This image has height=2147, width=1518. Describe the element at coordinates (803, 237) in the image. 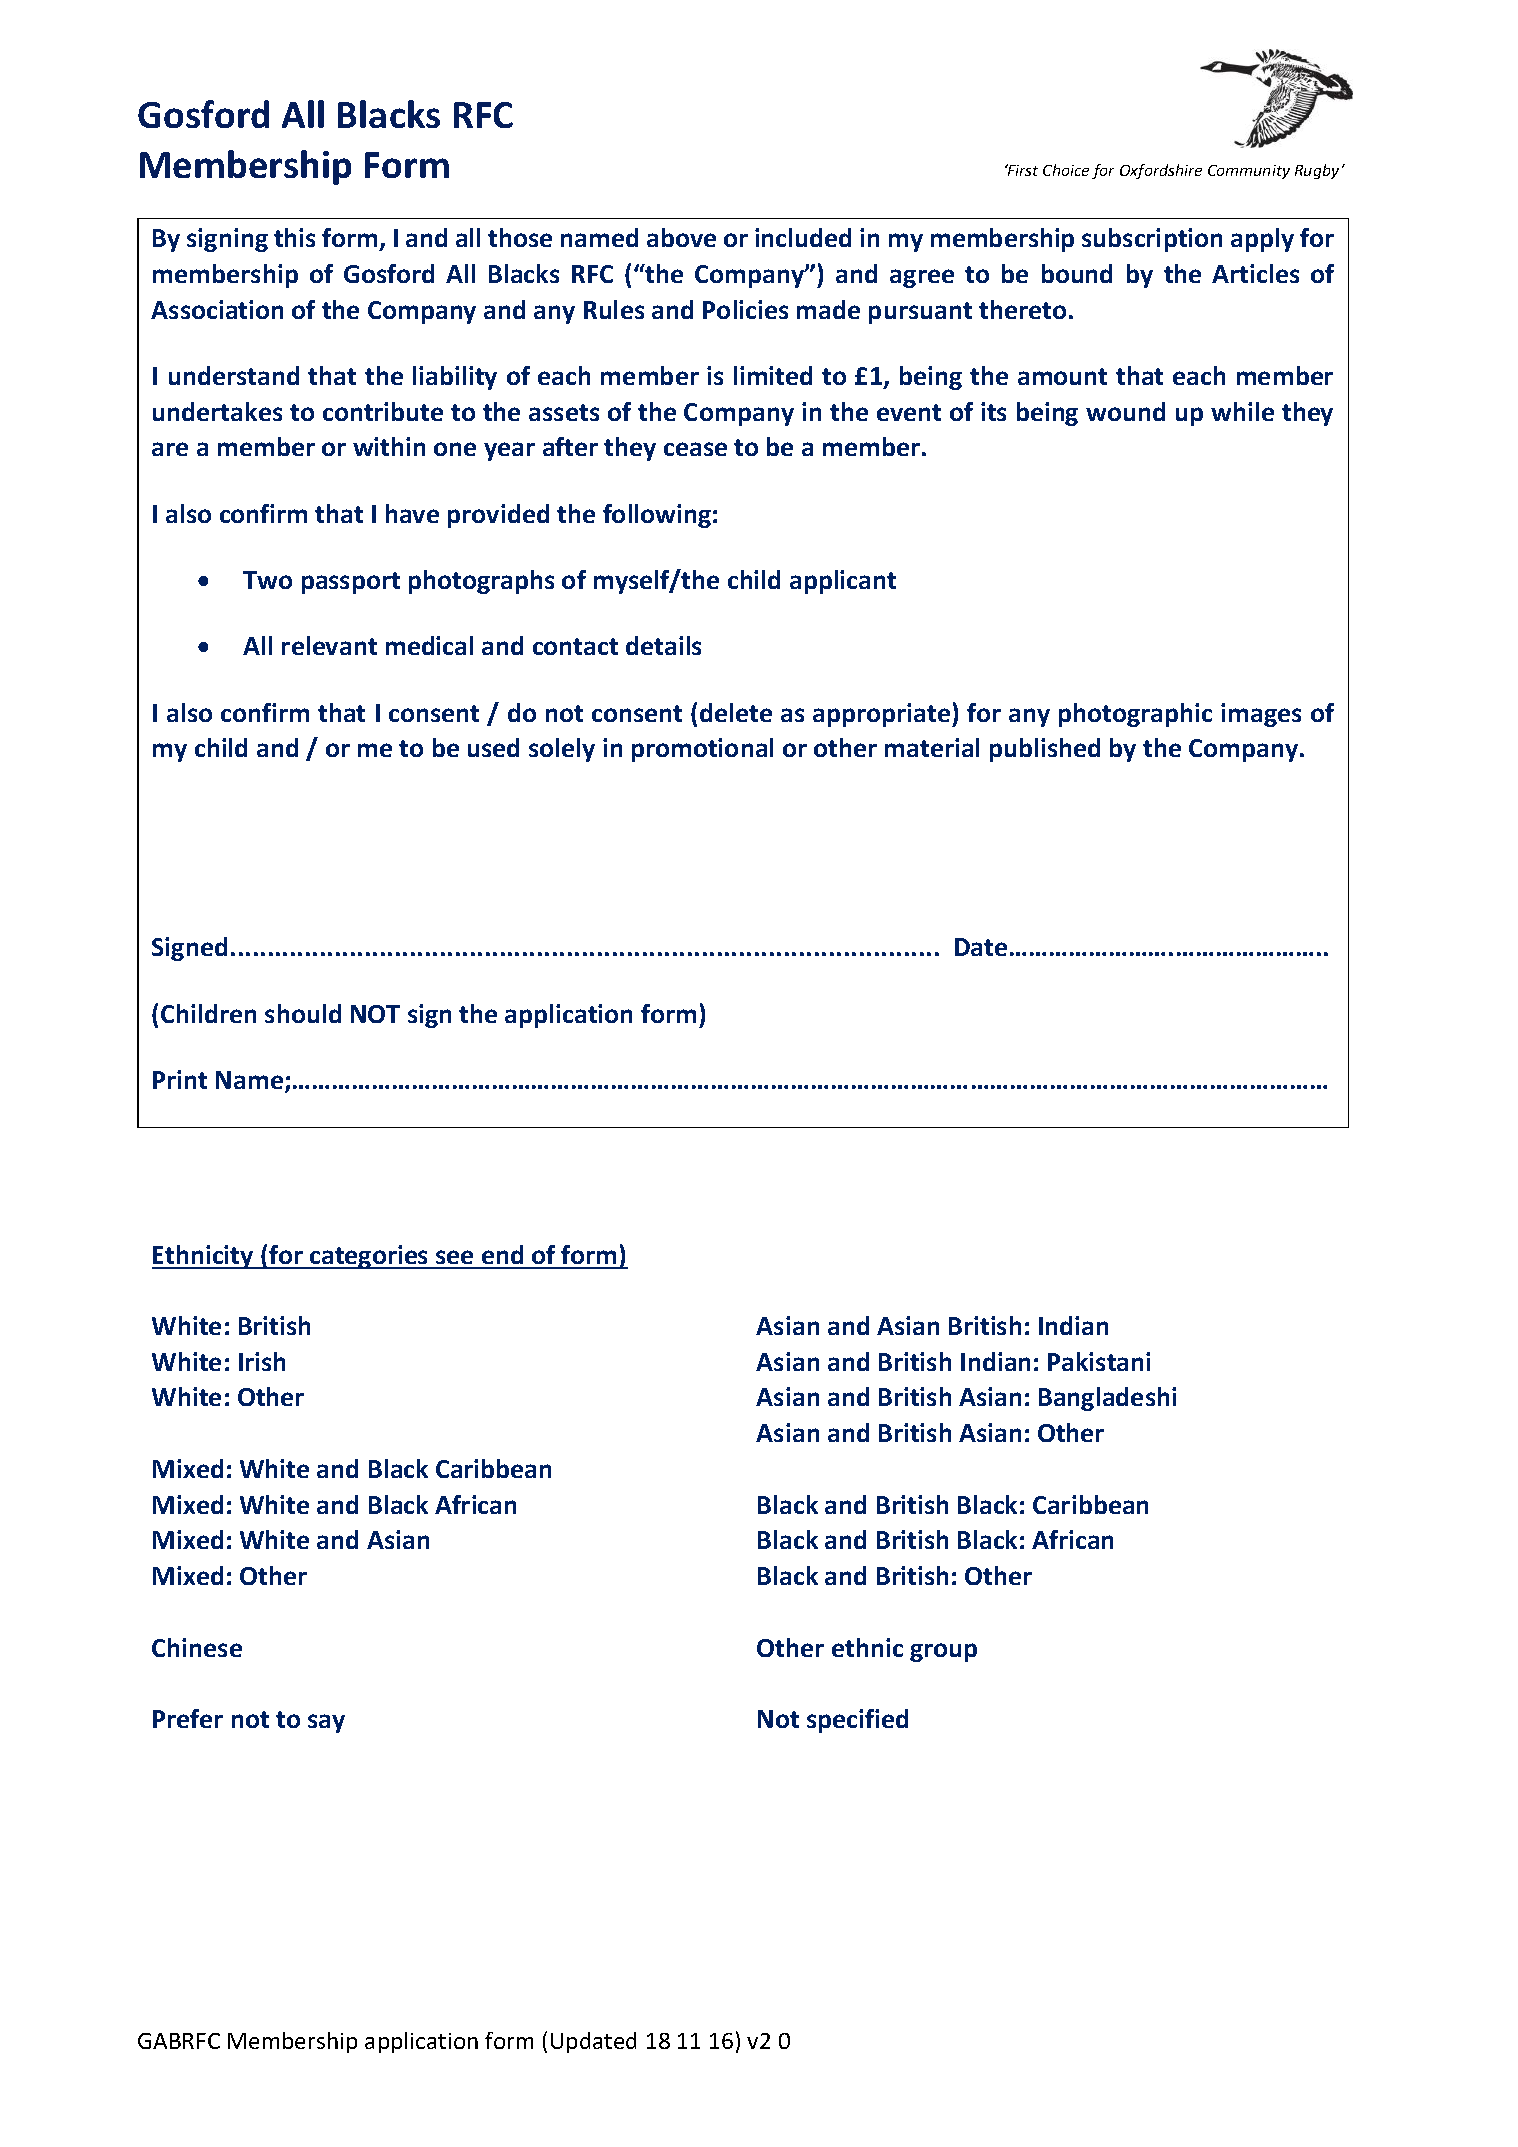

I see `included` at that location.
